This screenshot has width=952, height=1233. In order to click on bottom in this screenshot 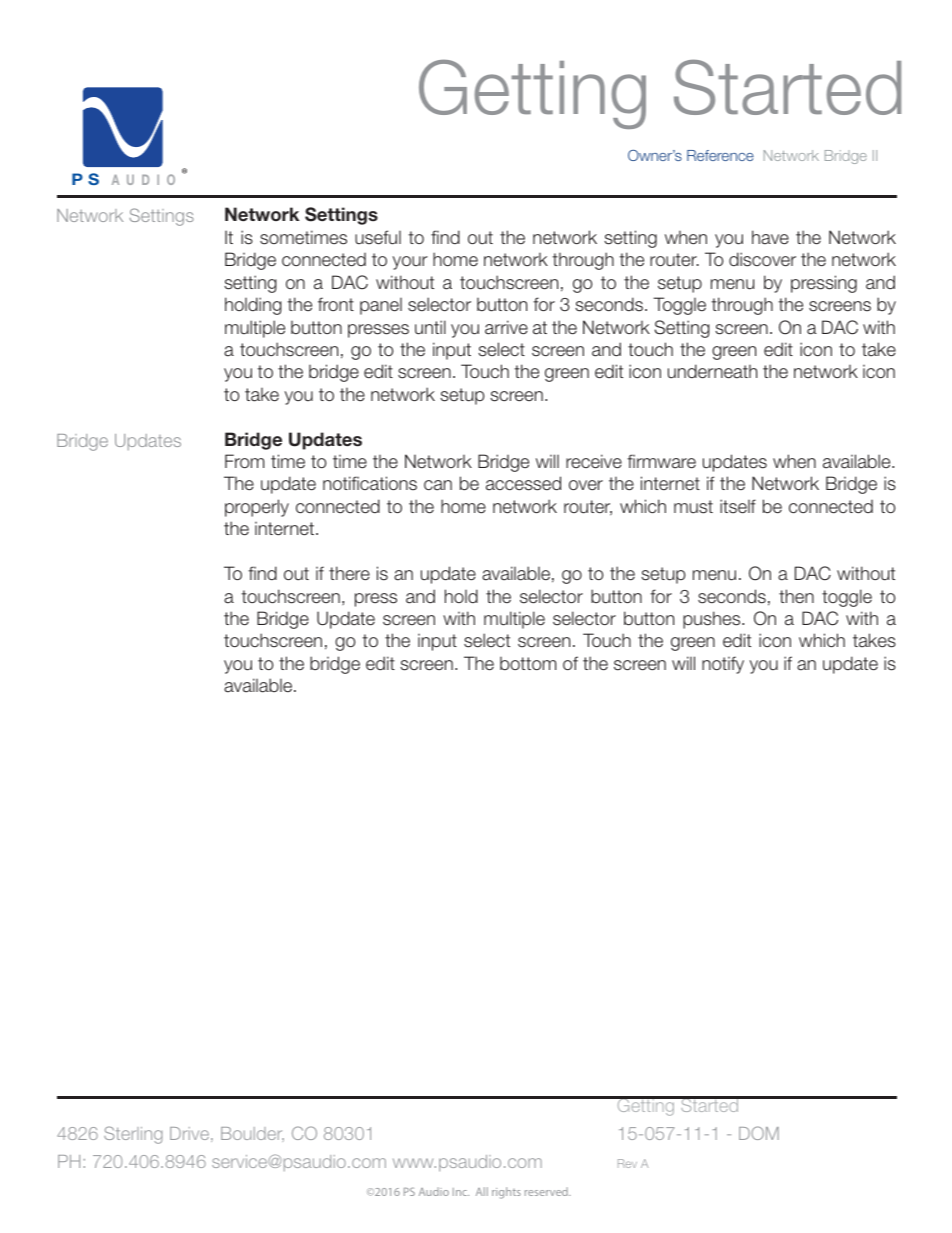, I will do `click(528, 664)`.
